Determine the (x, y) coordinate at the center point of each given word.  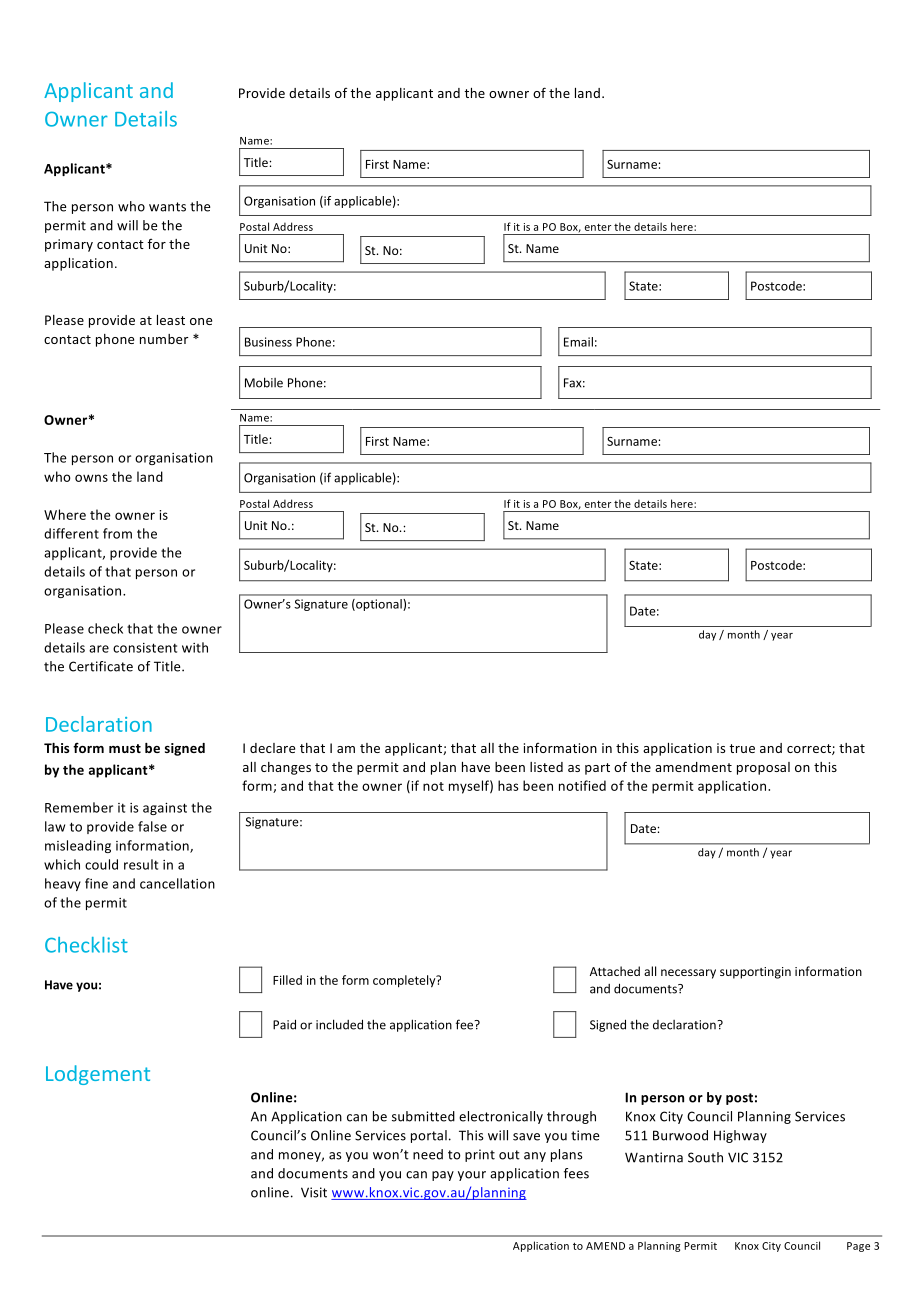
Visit (314, 1192)
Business (268, 342)
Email (578, 342)
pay (443, 1176)
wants (167, 207)
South (705, 1157)
